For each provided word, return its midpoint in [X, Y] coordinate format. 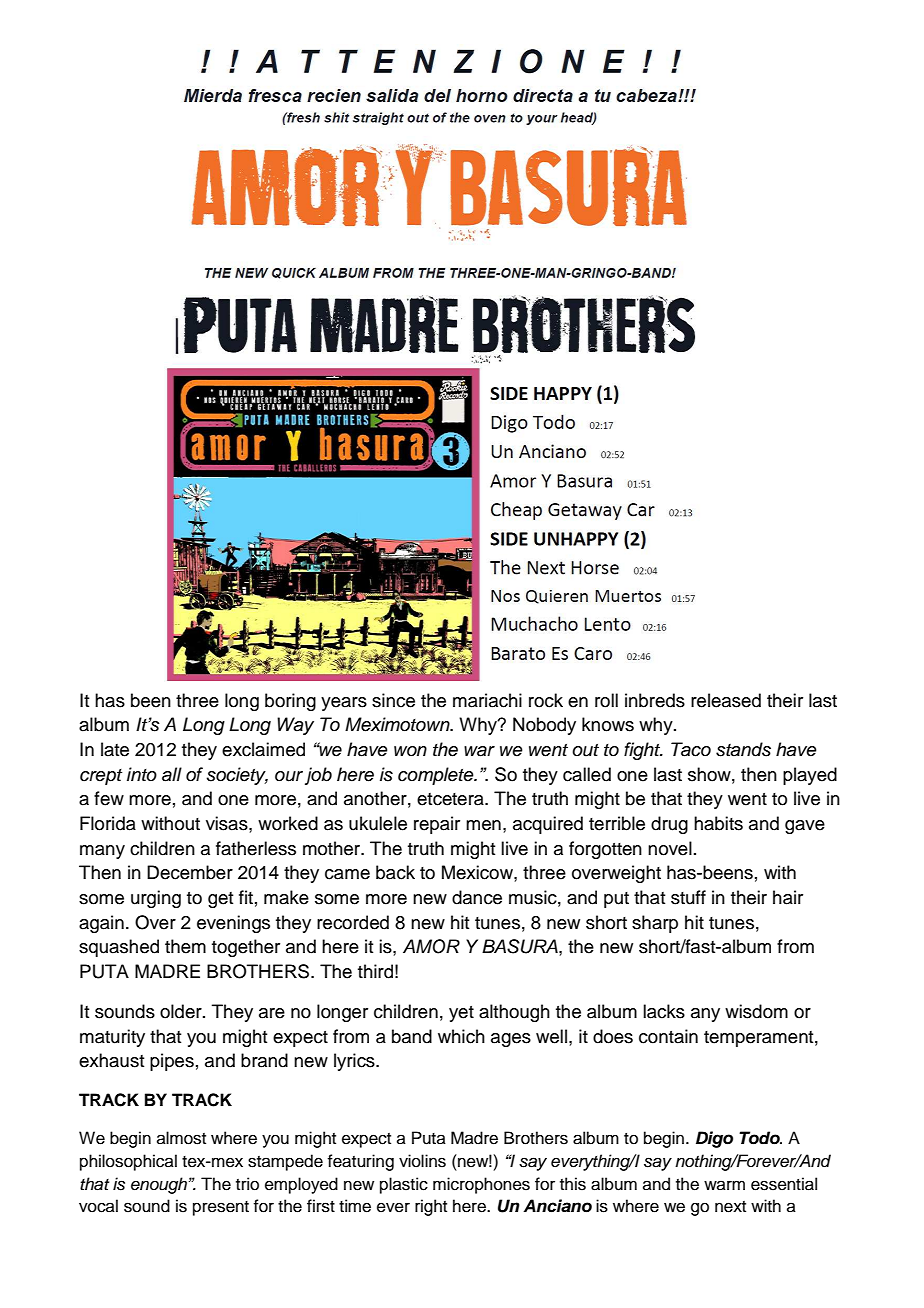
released [726, 700]
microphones [481, 1185]
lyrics [355, 1062]
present [221, 1208]
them [185, 946]
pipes [172, 1062]
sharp [655, 924]
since [393, 700]
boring [290, 702]
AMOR [431, 946]
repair [437, 825]
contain [668, 1036]
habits [718, 823]
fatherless [256, 848]
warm [724, 1185]
